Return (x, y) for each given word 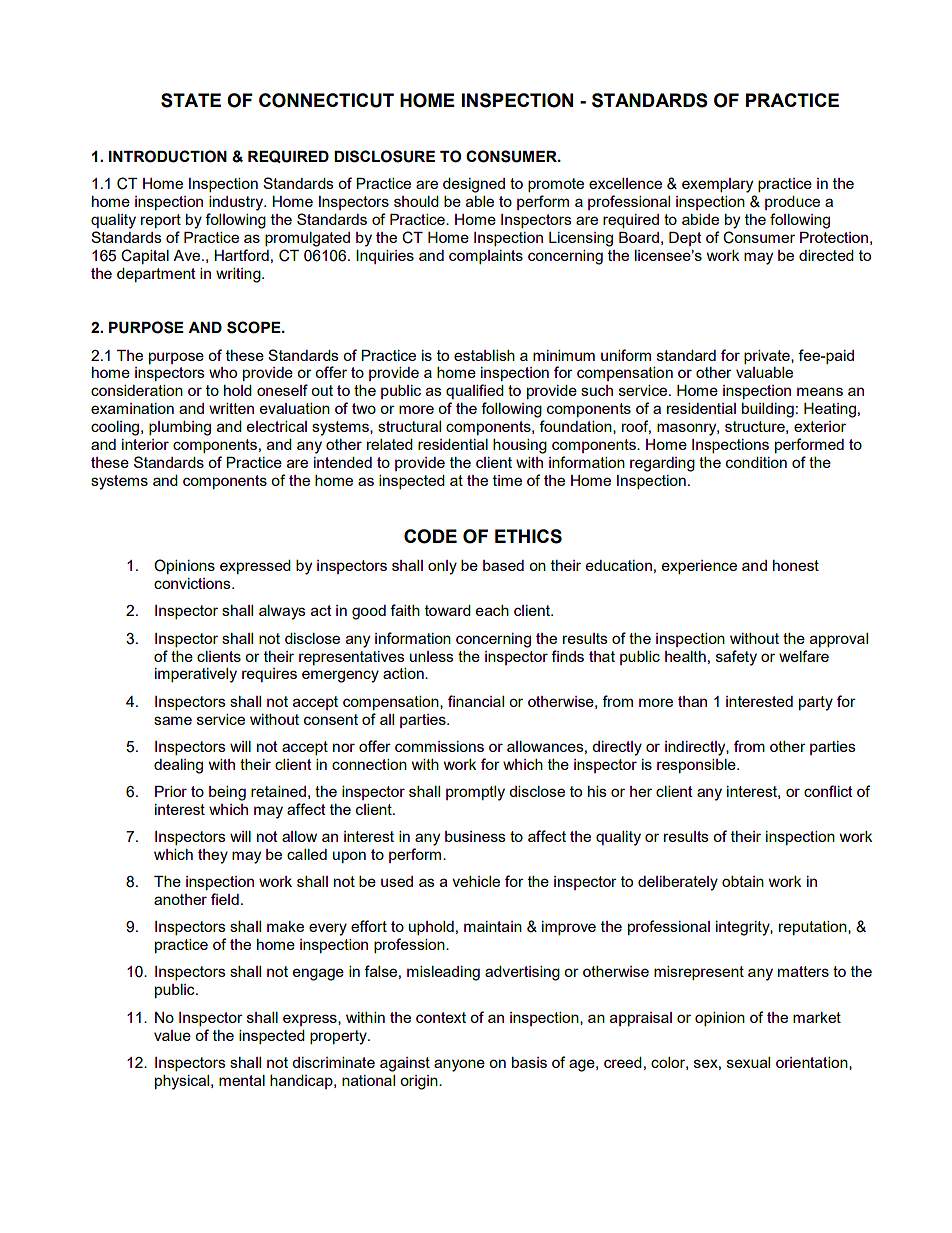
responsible (697, 766)
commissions (439, 746)
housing (520, 446)
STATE (191, 100)
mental (242, 1080)
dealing (178, 766)
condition (756, 462)
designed (474, 185)
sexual (748, 1062)
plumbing (180, 428)
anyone (459, 1065)
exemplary (717, 185)
